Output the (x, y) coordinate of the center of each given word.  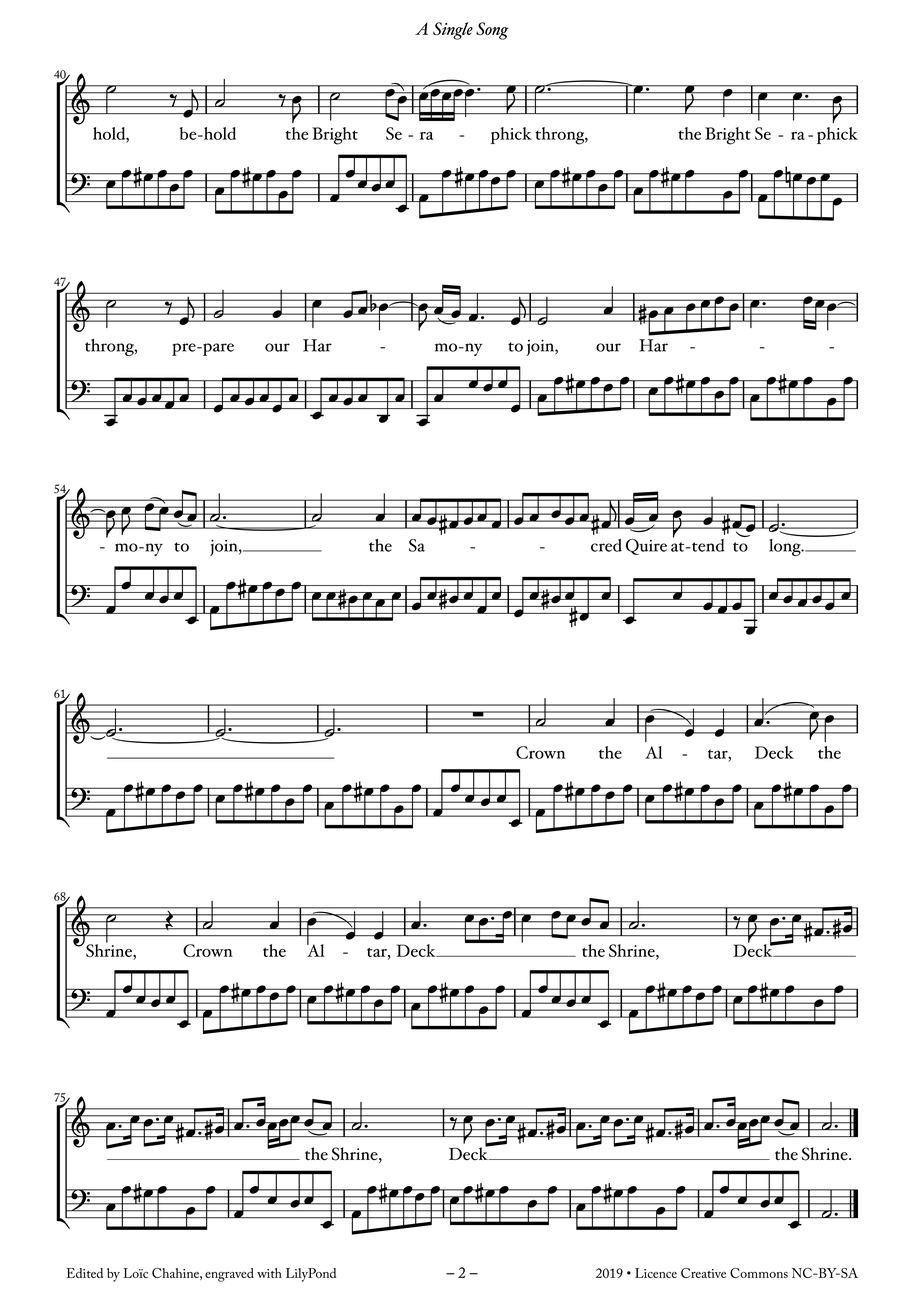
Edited (85, 1273)
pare (217, 349)
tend (707, 545)
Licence (656, 1273)
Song (492, 31)
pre (185, 349)
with (269, 1273)
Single (453, 31)
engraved (229, 1275)
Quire (646, 547)
